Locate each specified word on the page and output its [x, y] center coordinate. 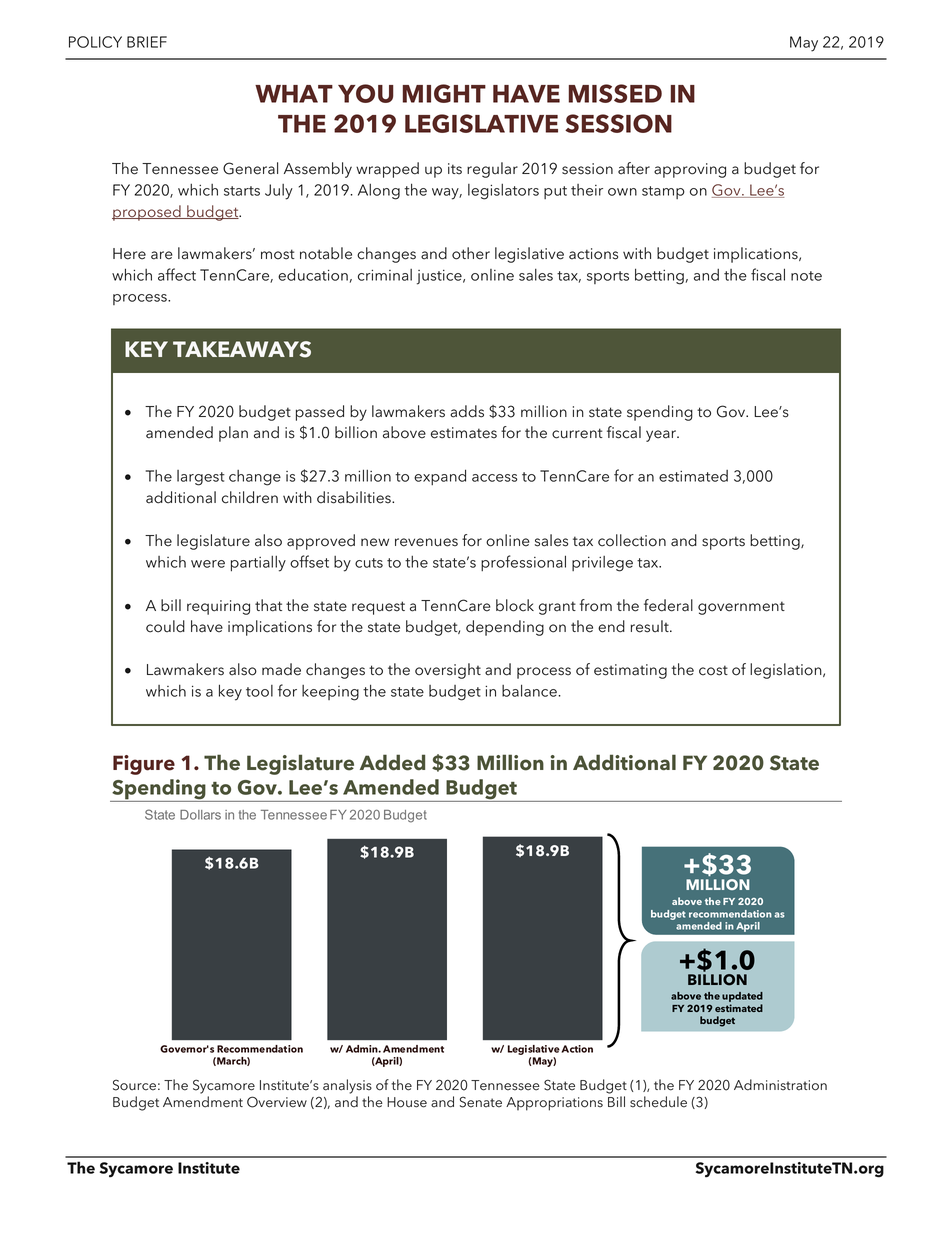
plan [233, 434]
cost [713, 670]
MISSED [615, 93]
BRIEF [147, 42]
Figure [144, 765]
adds [467, 411]
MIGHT [444, 93]
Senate [481, 1102]
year [662, 436]
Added [392, 762]
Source [134, 1085]
